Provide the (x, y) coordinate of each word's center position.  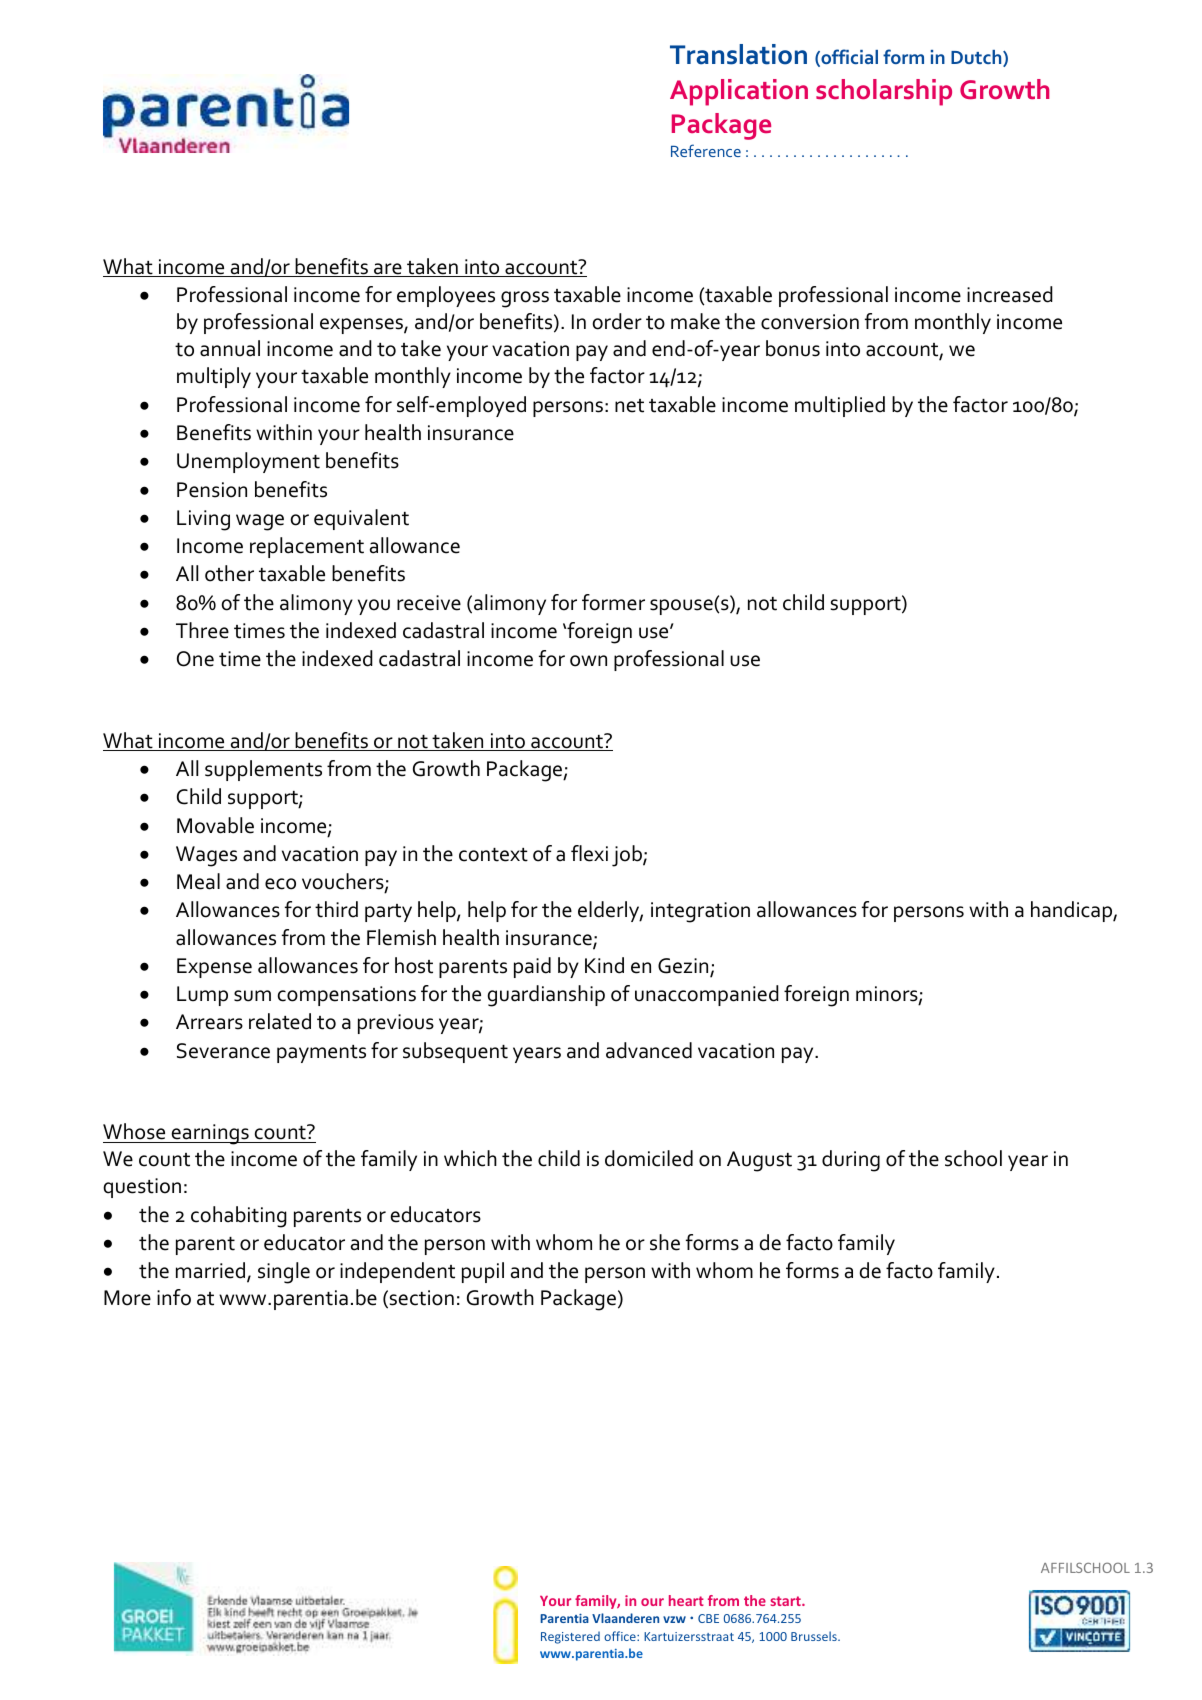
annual (230, 348)
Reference (706, 150)
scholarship (884, 92)
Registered (570, 1637)
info (174, 1297)
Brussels (815, 1636)
